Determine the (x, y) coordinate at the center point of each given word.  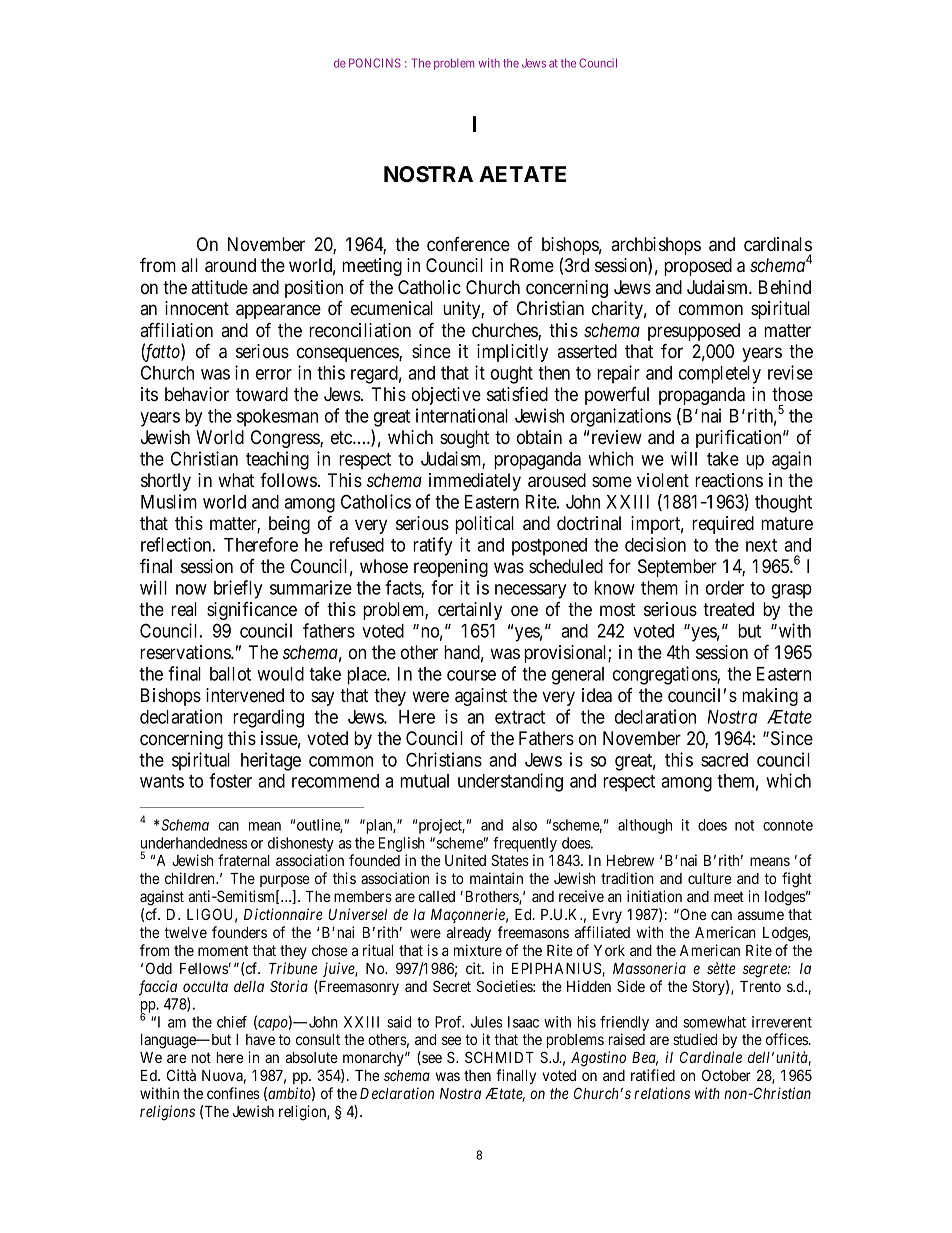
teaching (277, 460)
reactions (729, 480)
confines (233, 1093)
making (770, 697)
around (230, 265)
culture (710, 878)
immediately (475, 482)
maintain (496, 878)
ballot (230, 674)
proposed (698, 267)
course (471, 675)
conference (468, 244)
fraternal (244, 860)
